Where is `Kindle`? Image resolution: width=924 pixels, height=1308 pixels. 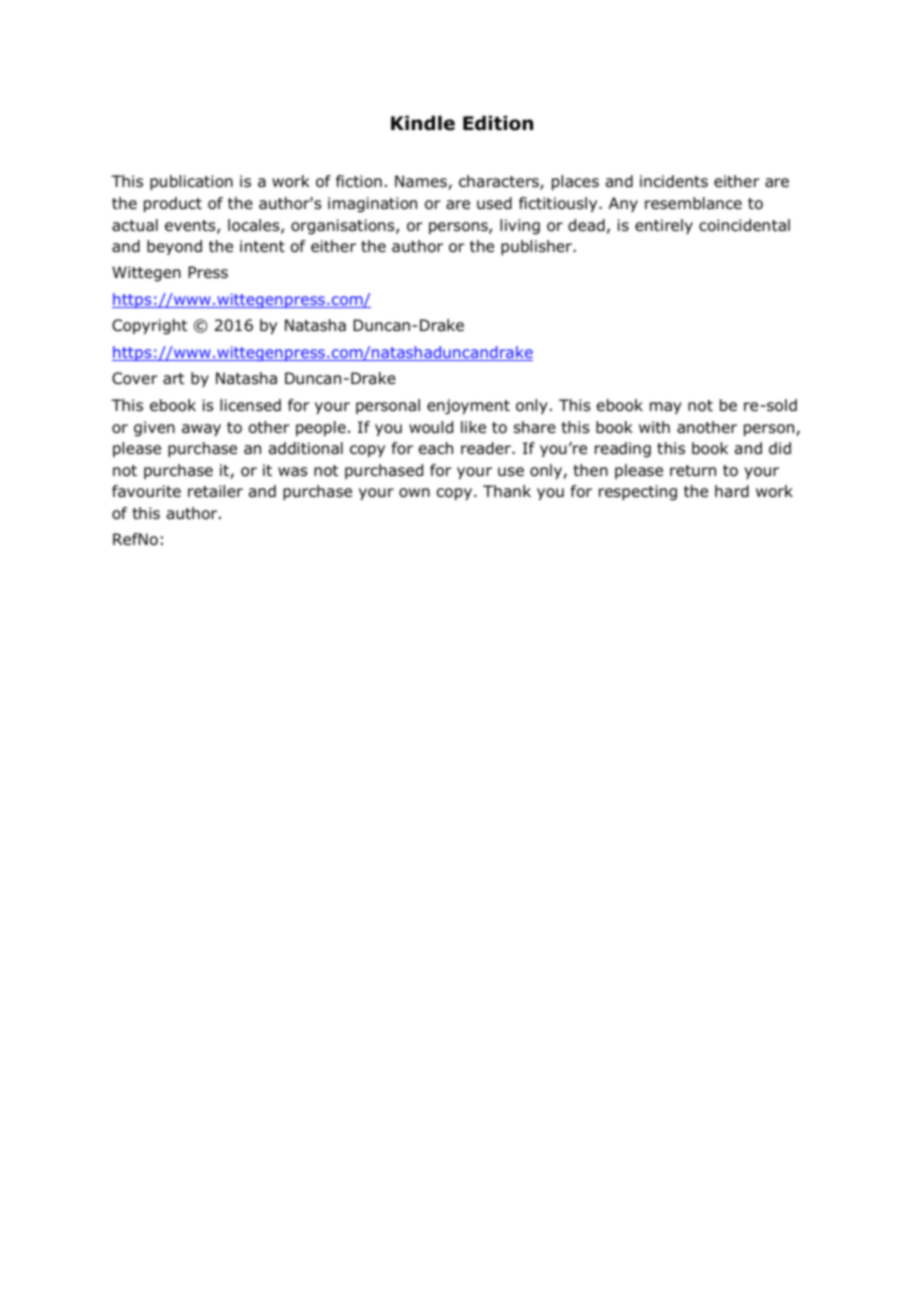 Kindle is located at coordinates (423, 123).
